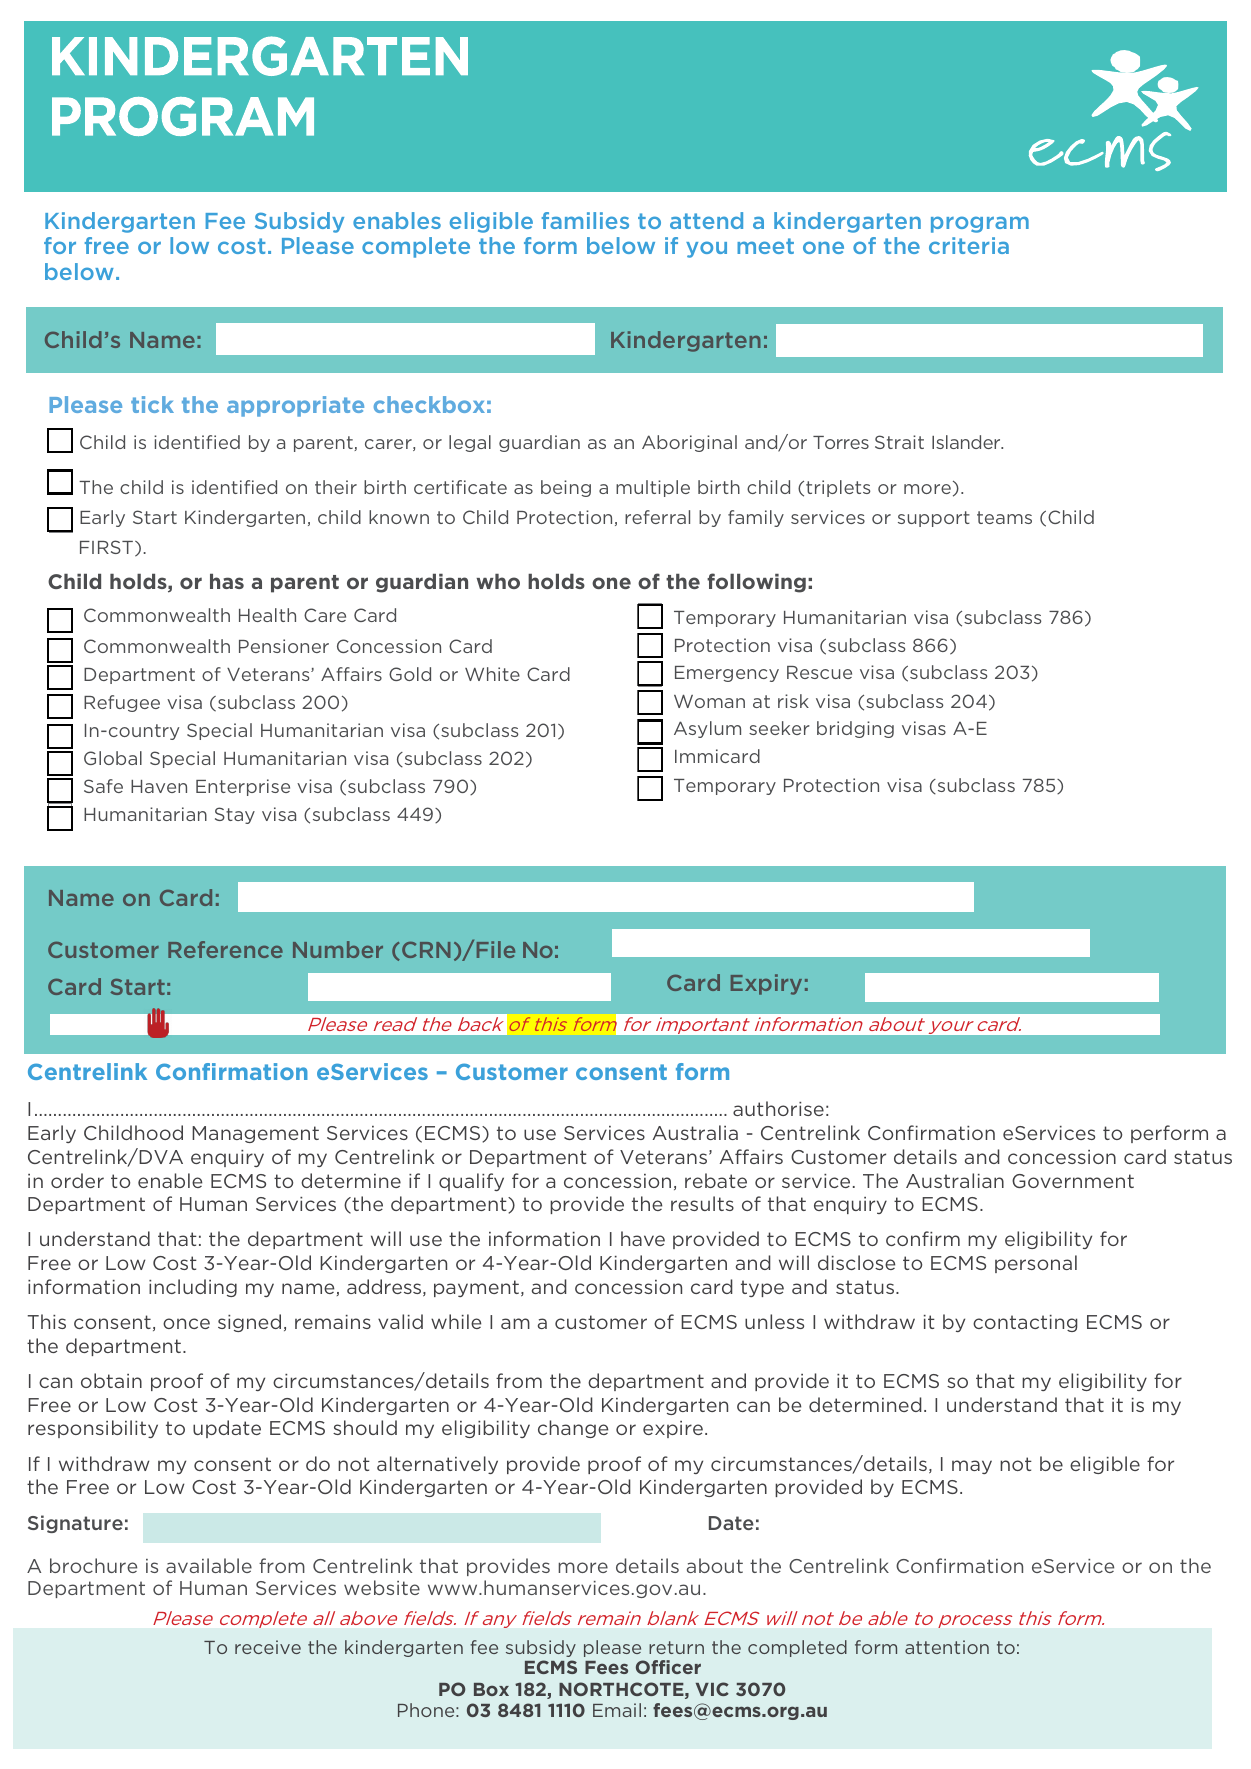  Describe the element at coordinates (152, 404) in the document. I see `tick` at that location.
